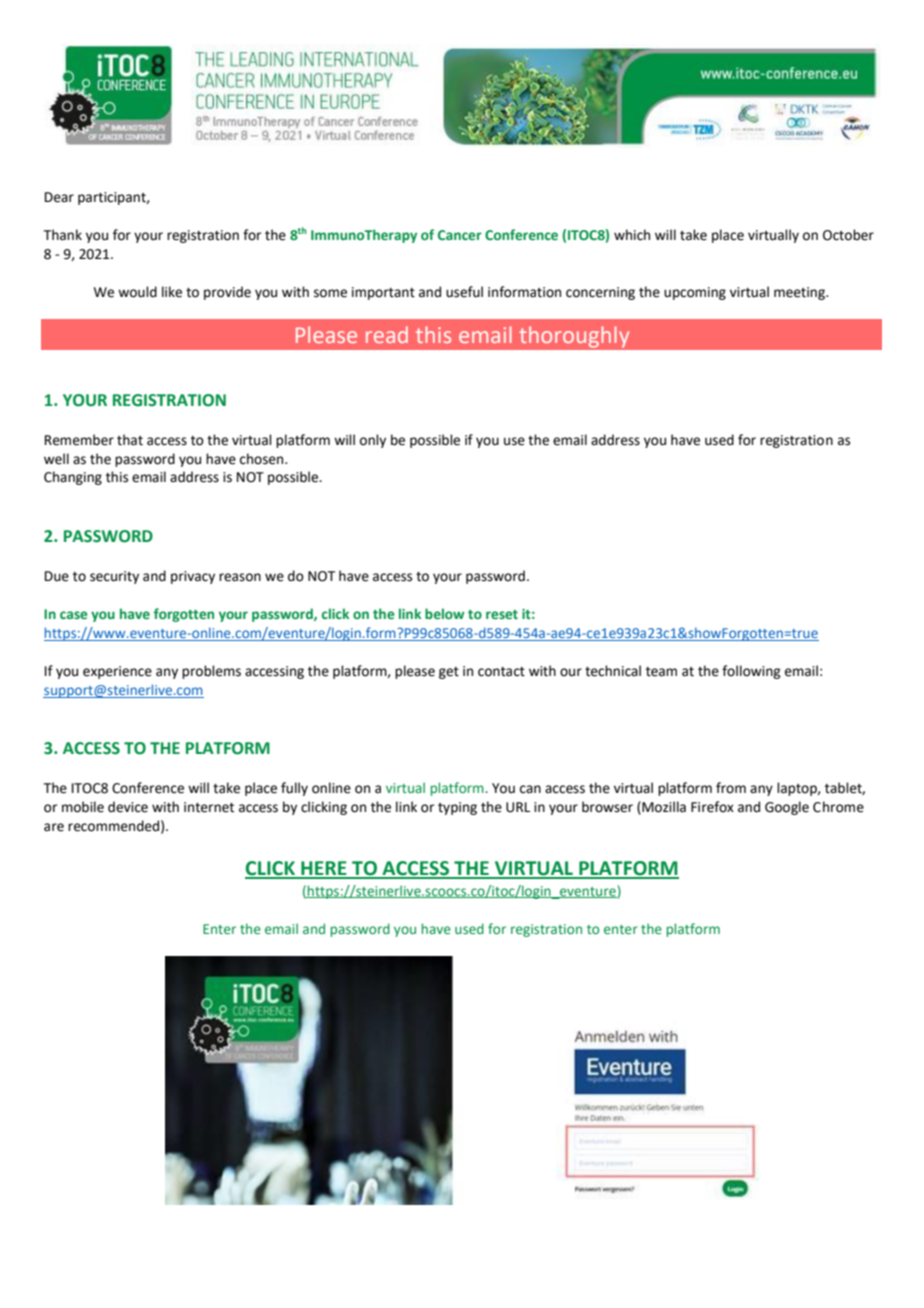  Describe the element at coordinates (502, 614) in the screenshot. I see `reset` at that location.
